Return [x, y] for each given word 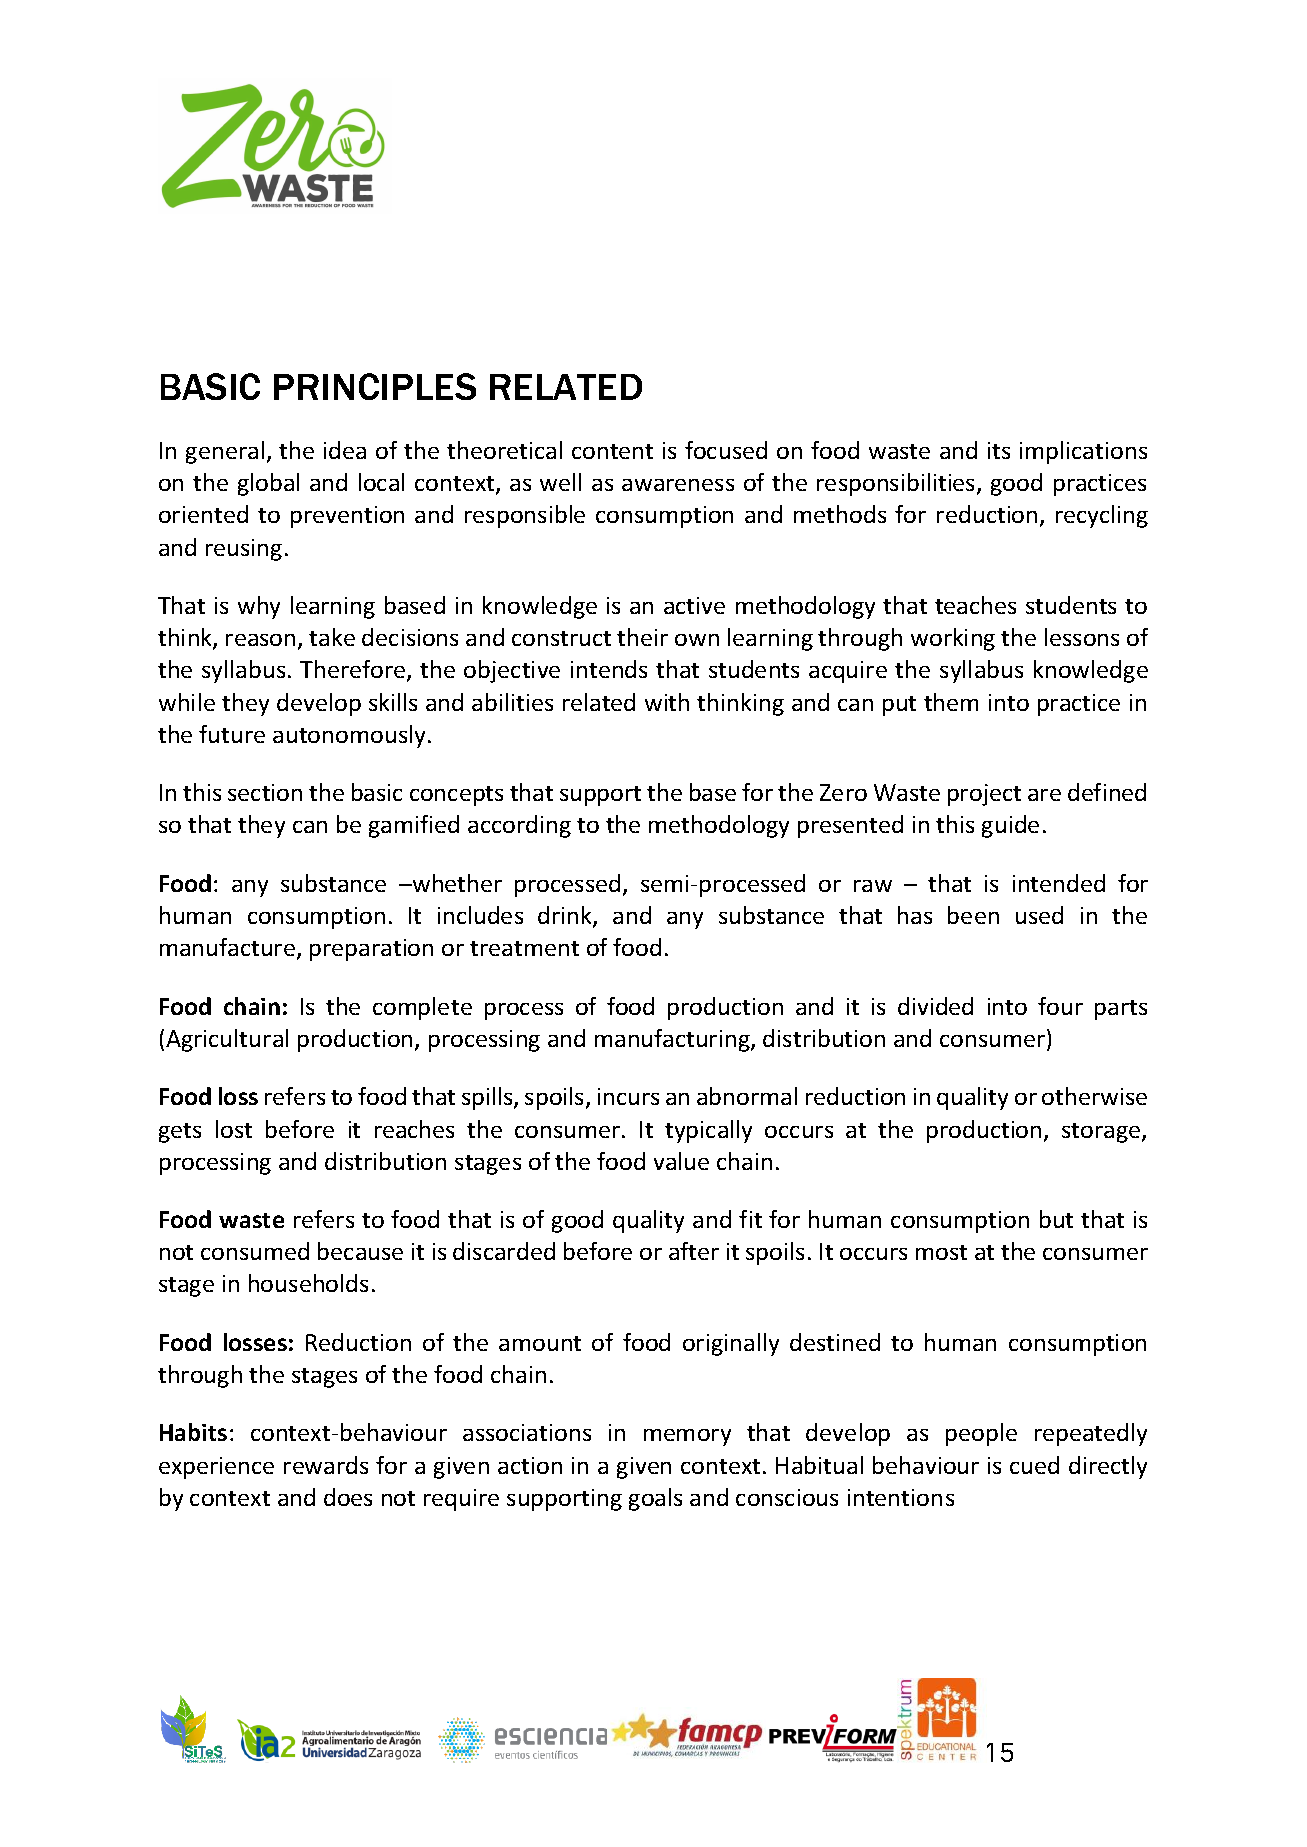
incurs [628, 1096]
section [265, 792]
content [612, 451]
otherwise [1094, 1096]
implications [1083, 452]
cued [1034, 1465]
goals [655, 1499]
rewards [326, 1465]
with [667, 702]
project [984, 795]
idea [345, 450]
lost [234, 1129]
